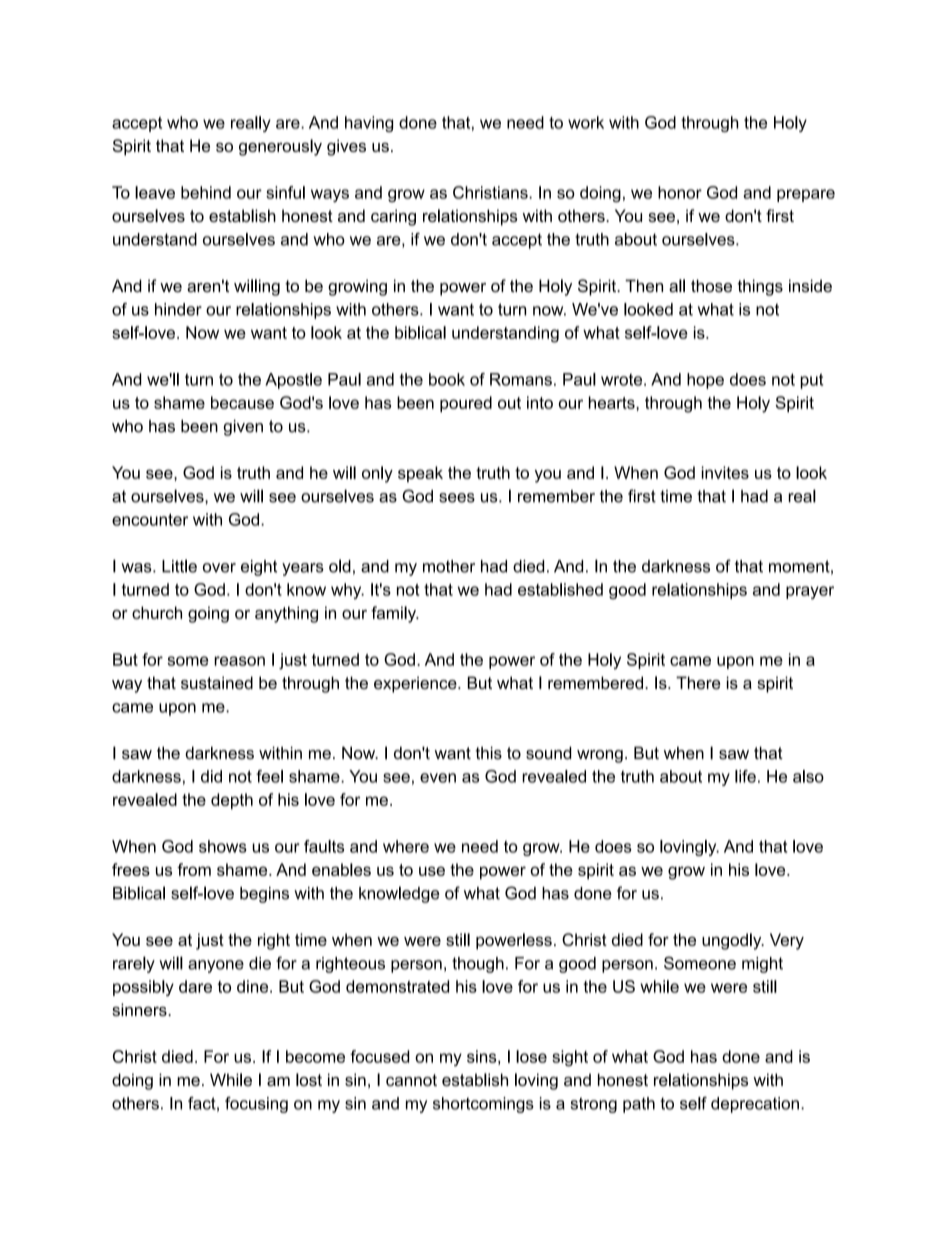 The height and width of the document is (1233, 952). I want to click on shortcomings, so click(483, 1105).
